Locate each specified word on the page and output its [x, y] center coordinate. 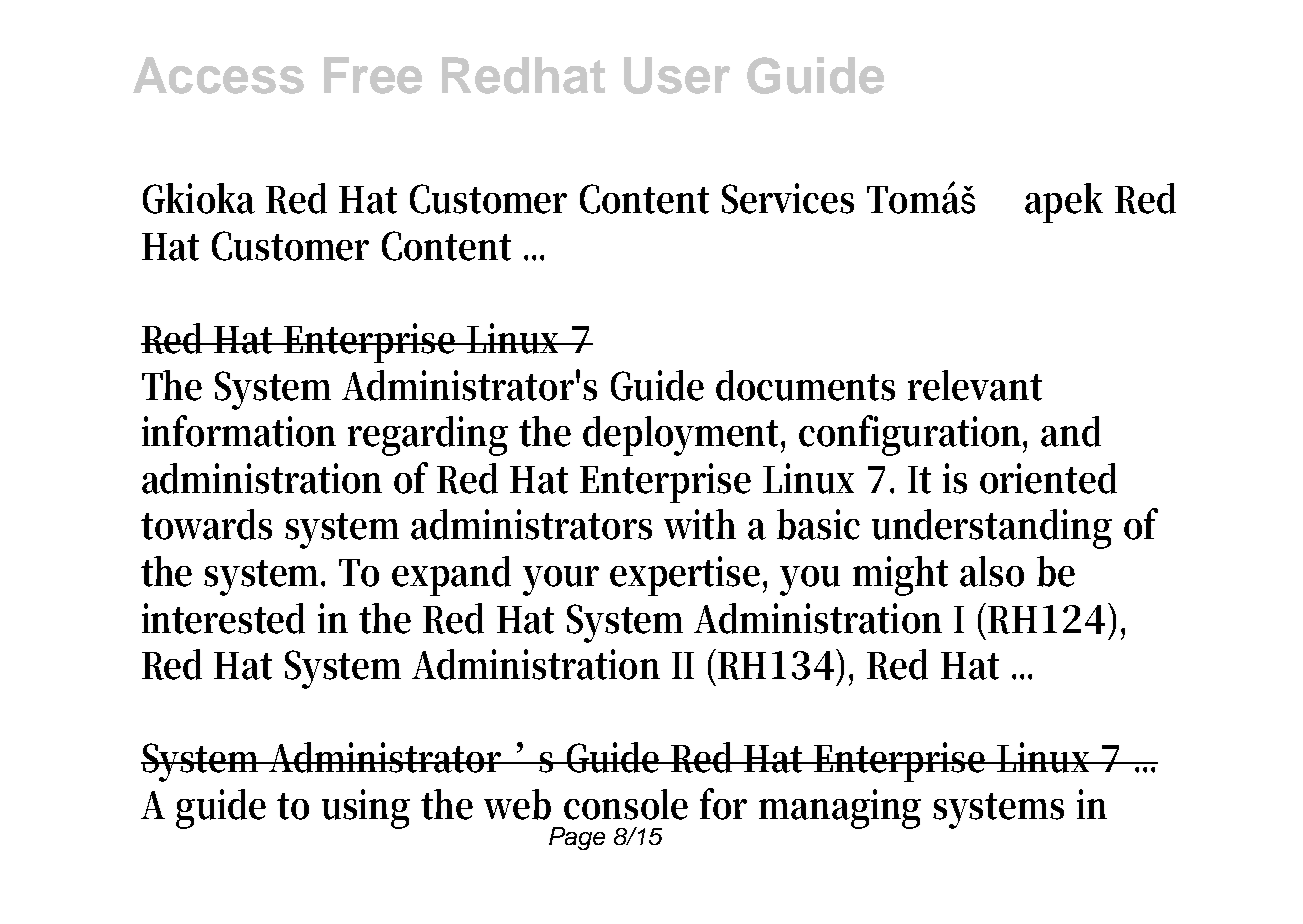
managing [840, 809]
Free [373, 75]
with [700, 524]
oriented [1048, 478]
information [239, 431]
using [366, 809]
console [626, 804]
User [677, 75]
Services [788, 198]
